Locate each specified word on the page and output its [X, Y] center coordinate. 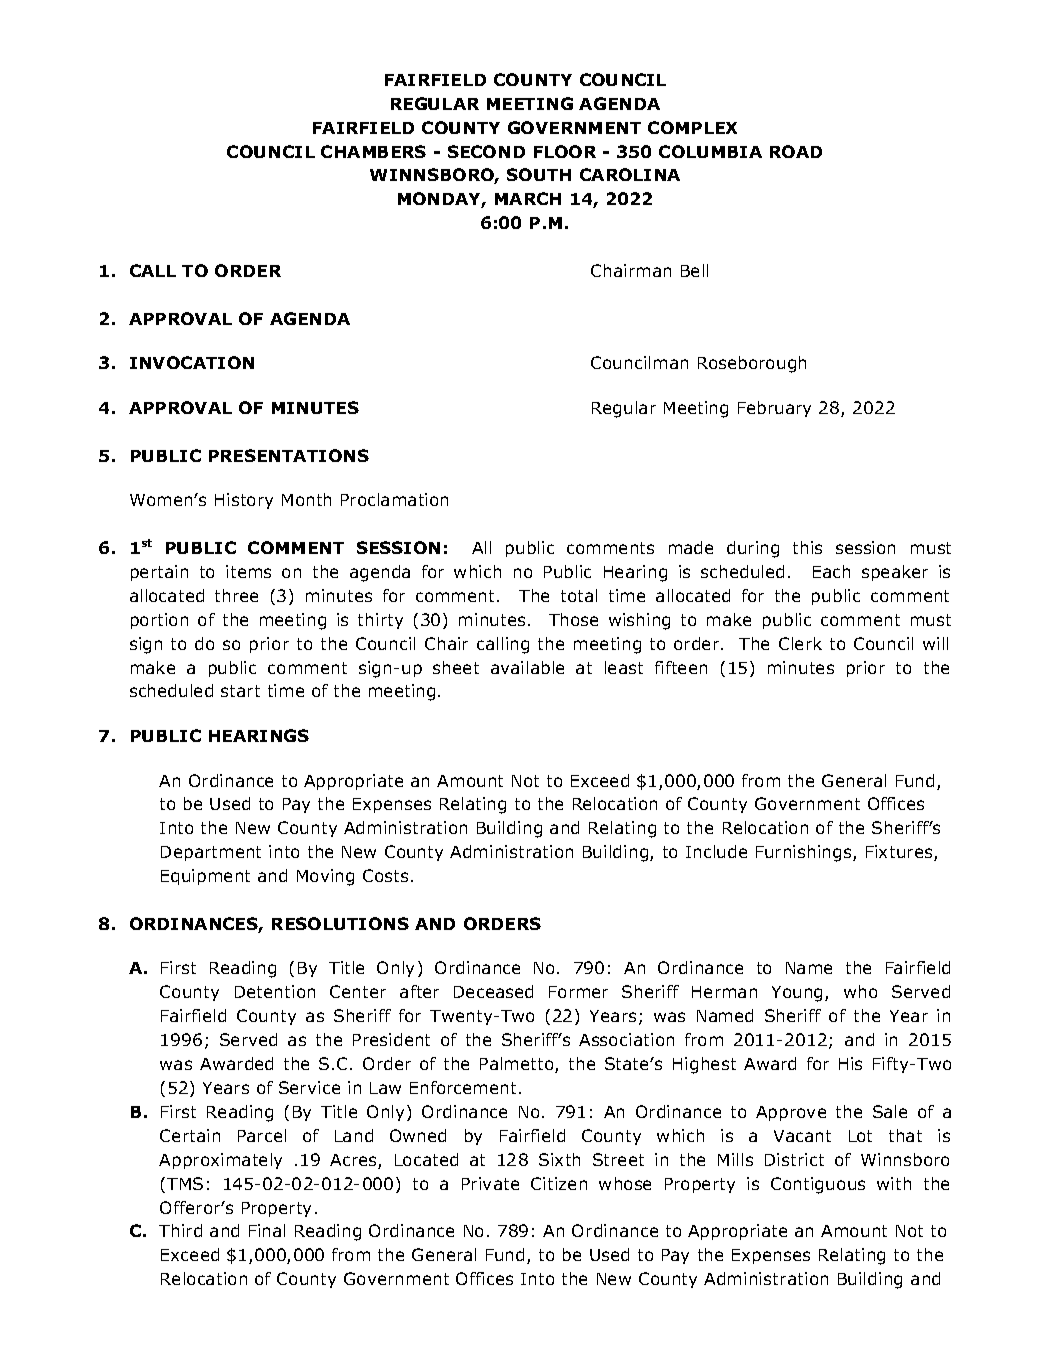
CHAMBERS [373, 151]
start [240, 691]
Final [267, 1230]
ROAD [796, 151]
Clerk [800, 643]
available [527, 667]
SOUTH [539, 174]
